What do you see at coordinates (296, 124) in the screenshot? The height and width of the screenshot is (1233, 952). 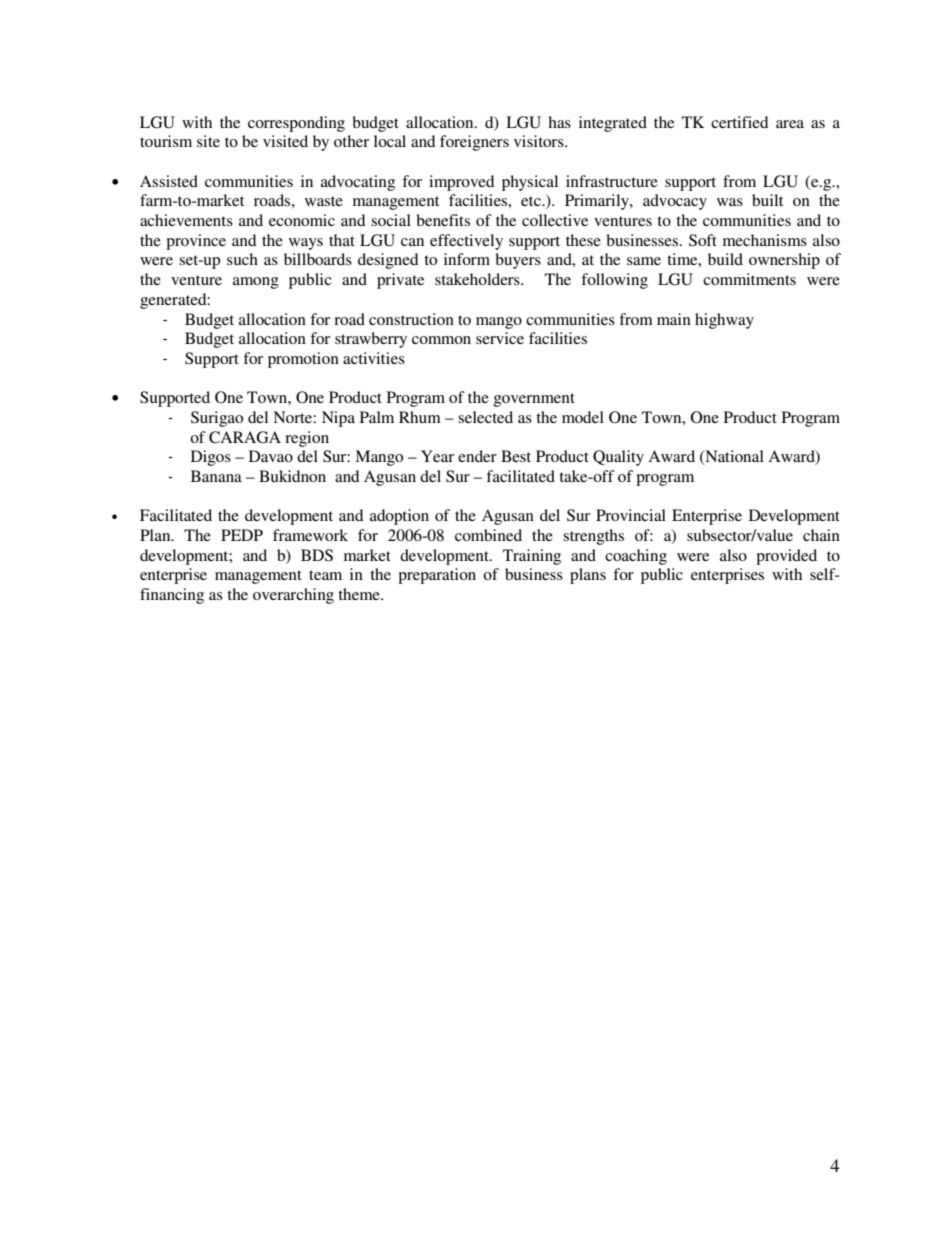 I see `corresponding` at bounding box center [296, 124].
